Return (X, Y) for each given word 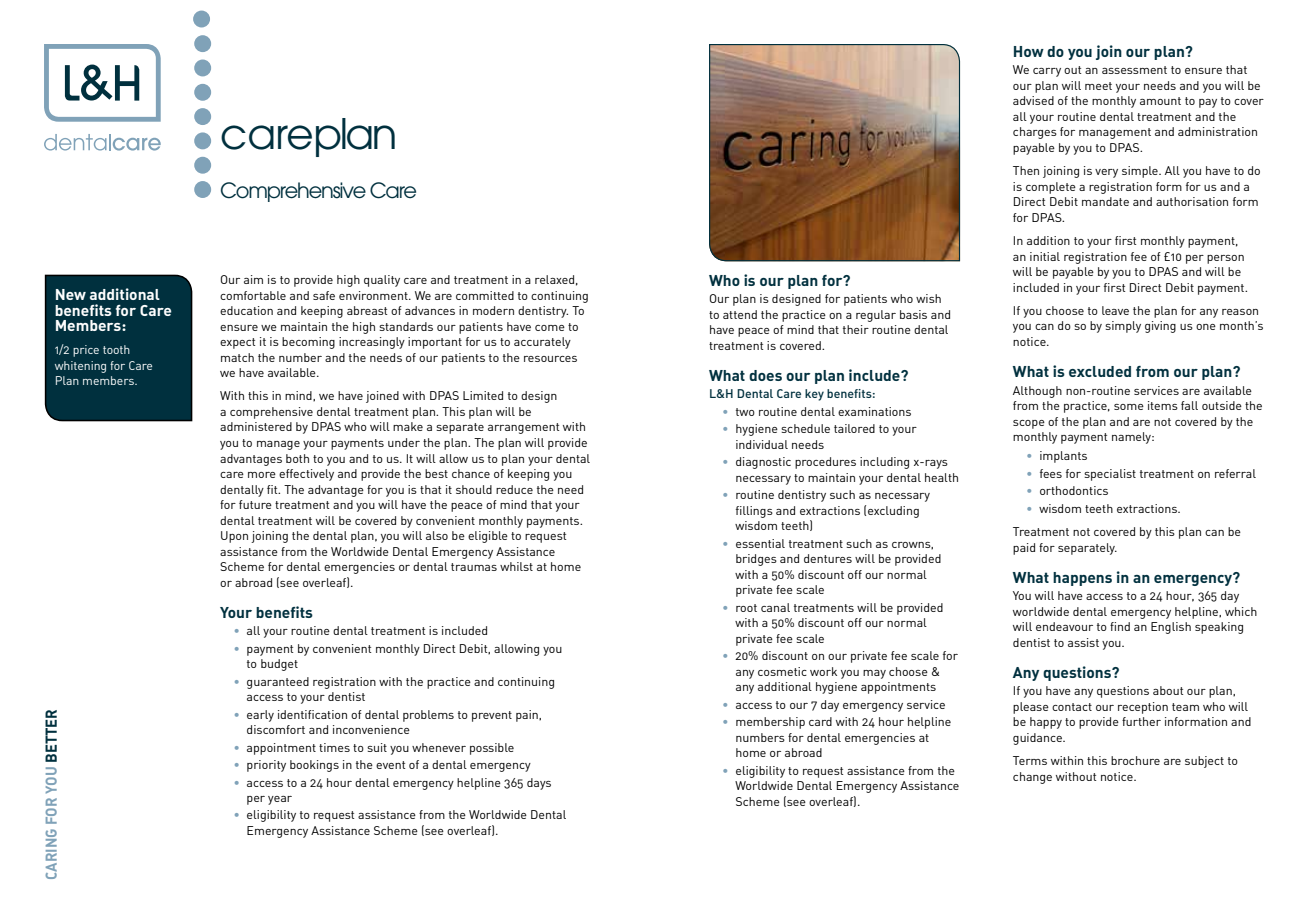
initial (1045, 256)
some (1129, 407)
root (746, 608)
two (745, 412)
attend (740, 314)
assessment (1134, 70)
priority (266, 766)
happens (1082, 579)
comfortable (253, 295)
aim (253, 279)
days (539, 784)
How (1029, 51)
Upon (234, 537)
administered (256, 426)
